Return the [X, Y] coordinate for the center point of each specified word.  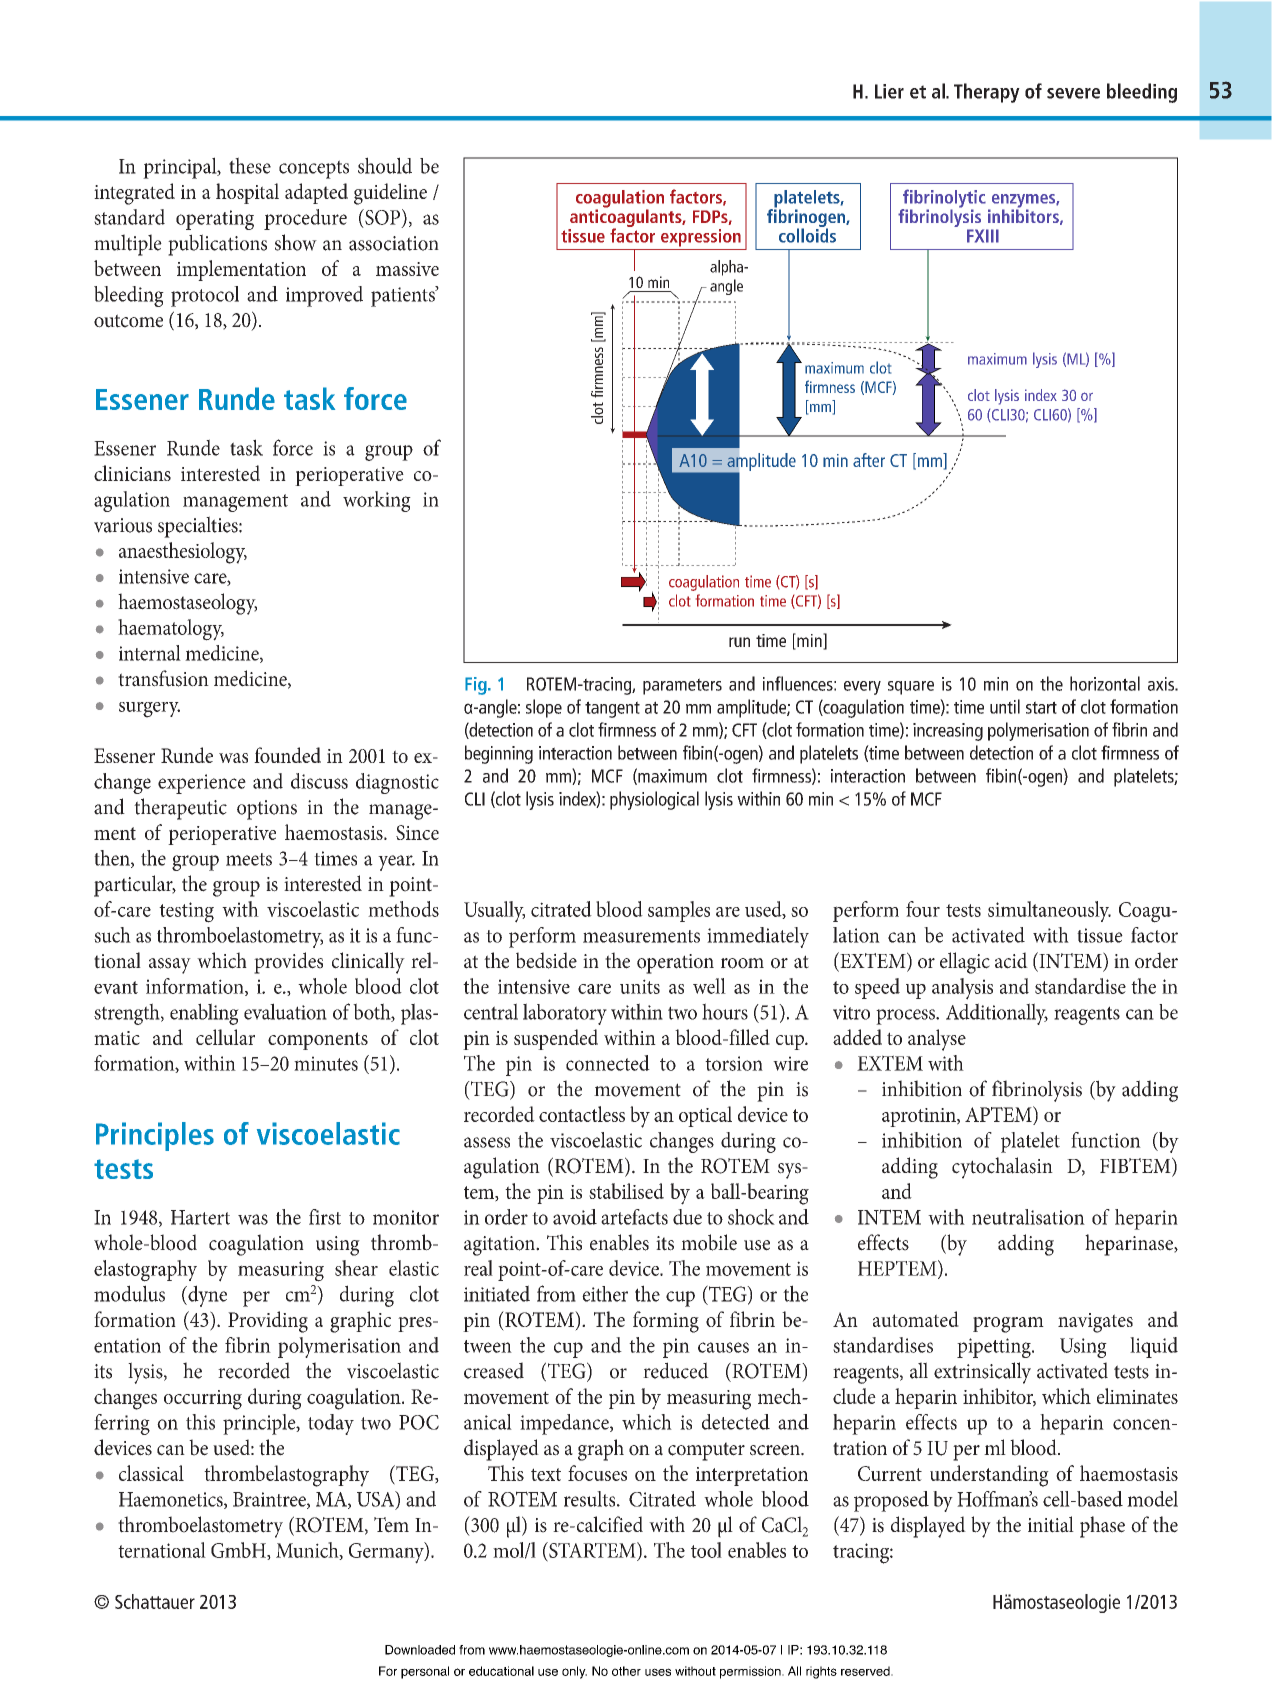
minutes [326, 1063]
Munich [308, 1551]
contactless [582, 1114]
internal [150, 653]
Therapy [987, 93]
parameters [682, 686]
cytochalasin [1002, 1168]
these [250, 165]
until [1005, 706]
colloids [807, 234]
